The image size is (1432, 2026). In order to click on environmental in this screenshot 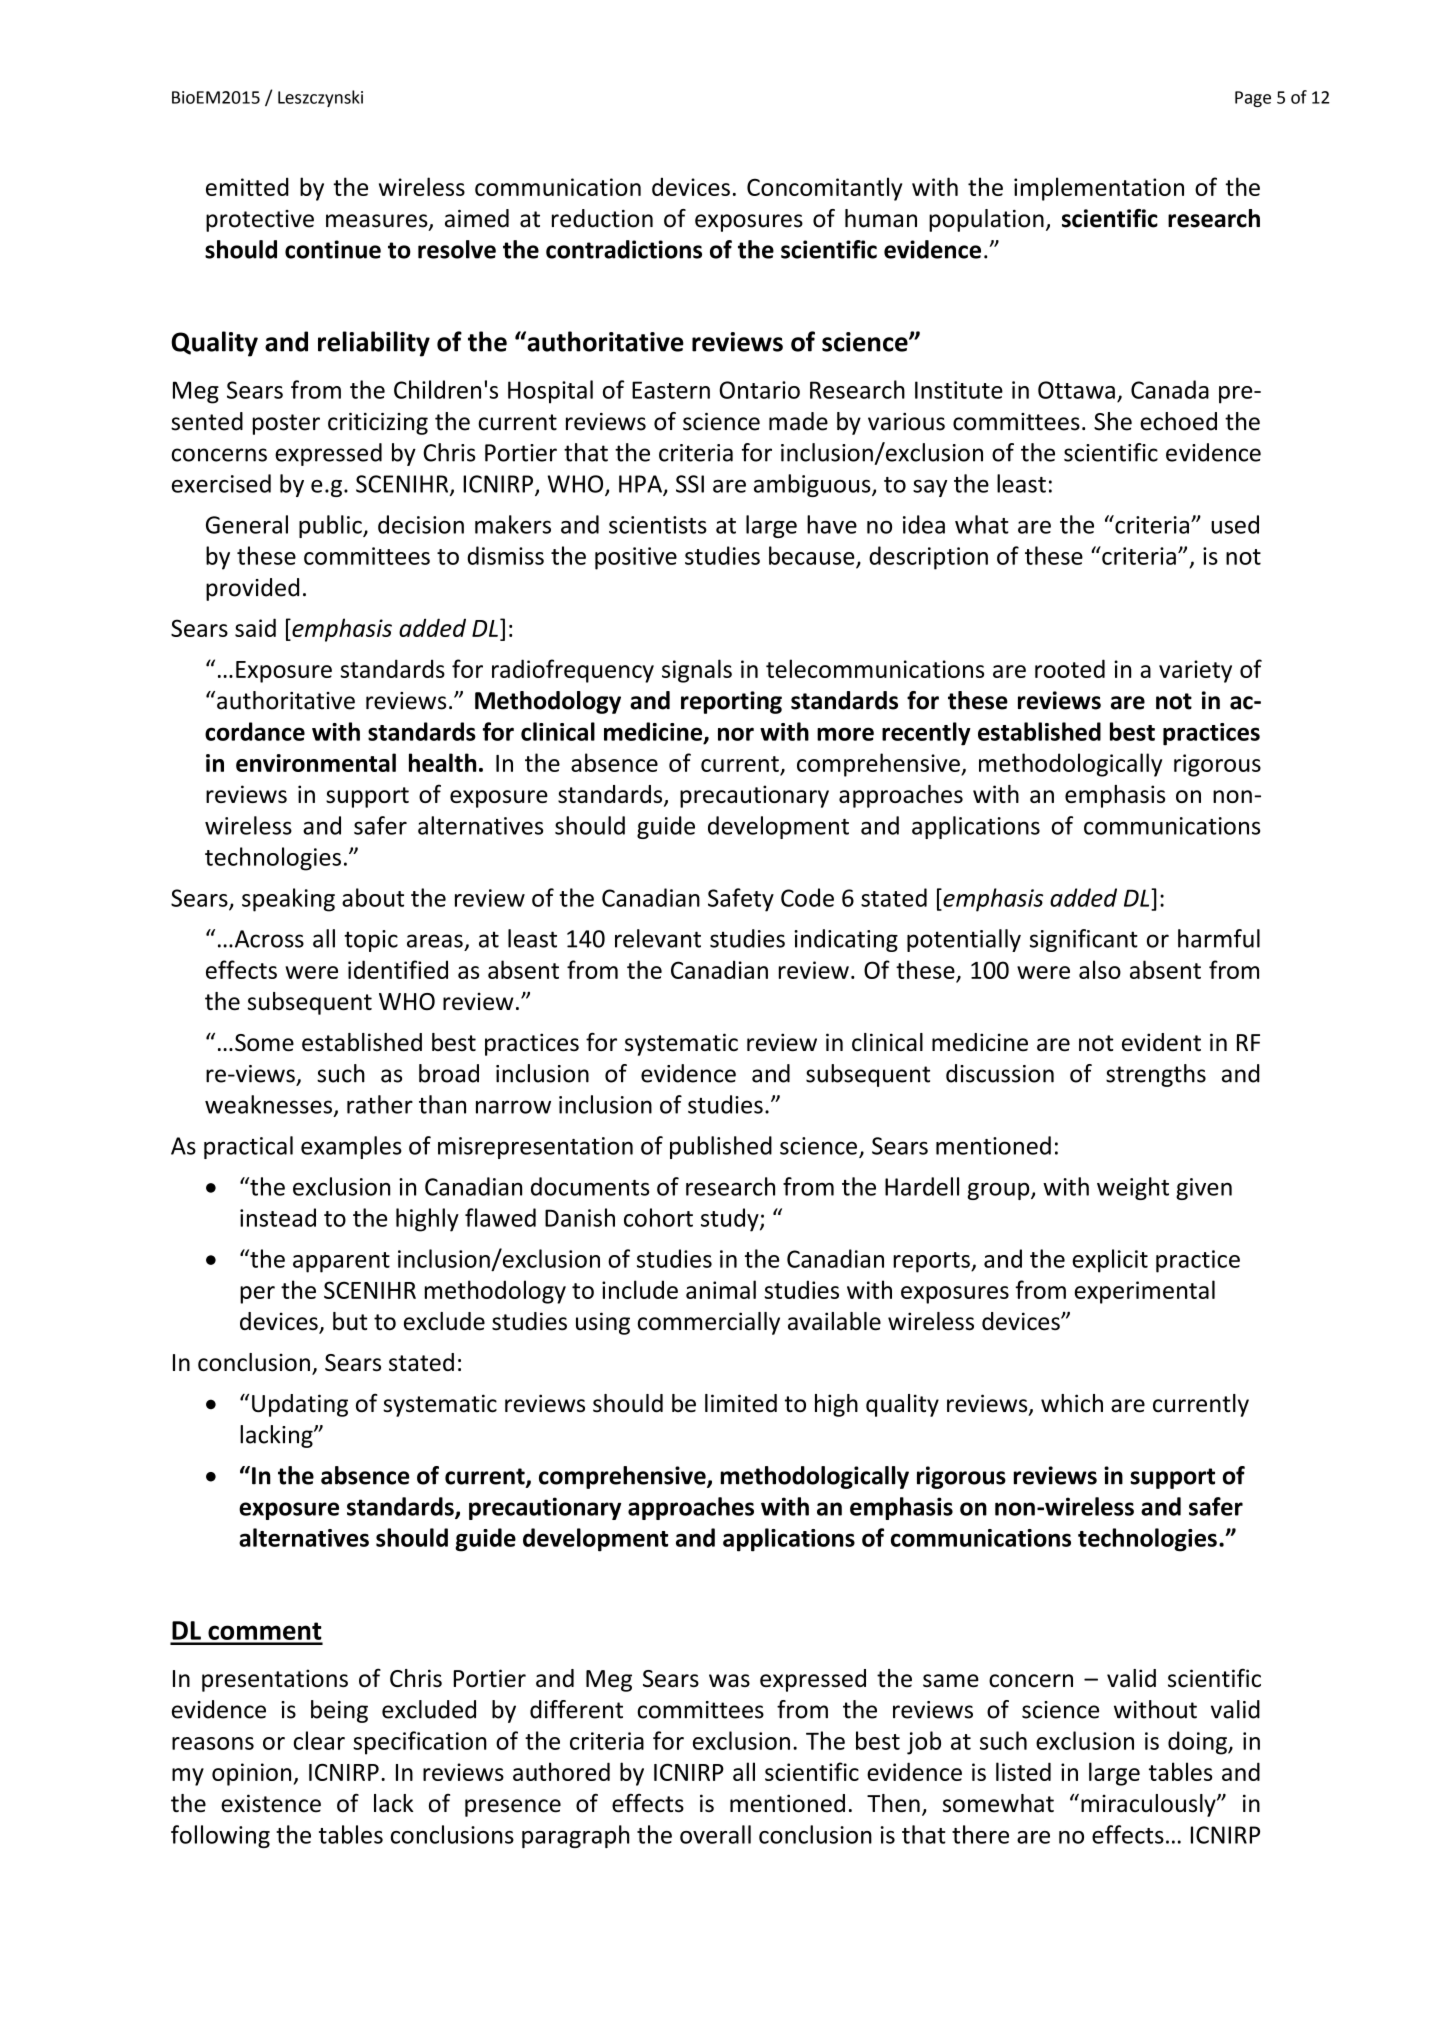, I will do `click(316, 762)`.
